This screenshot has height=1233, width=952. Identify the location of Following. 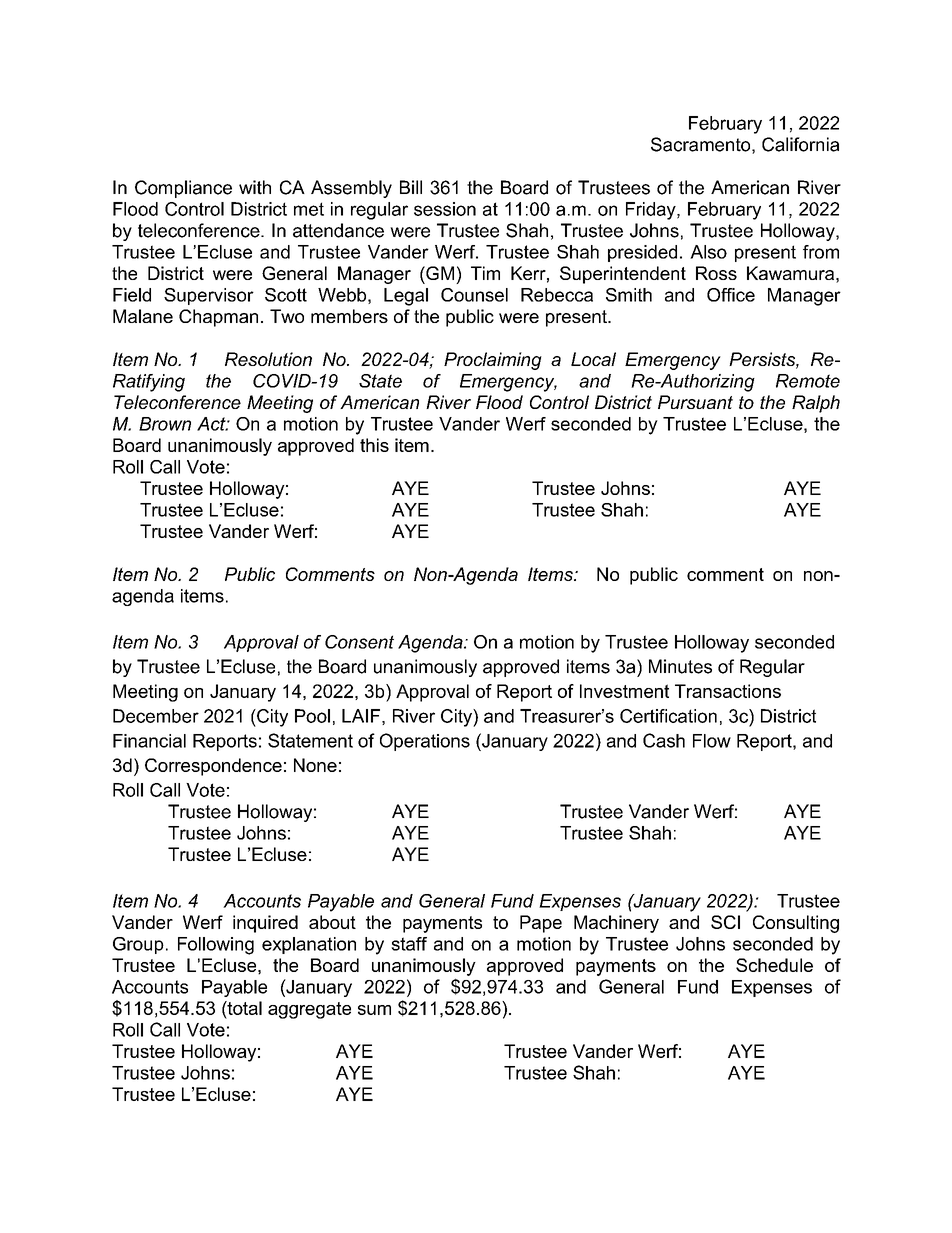
(216, 946).
